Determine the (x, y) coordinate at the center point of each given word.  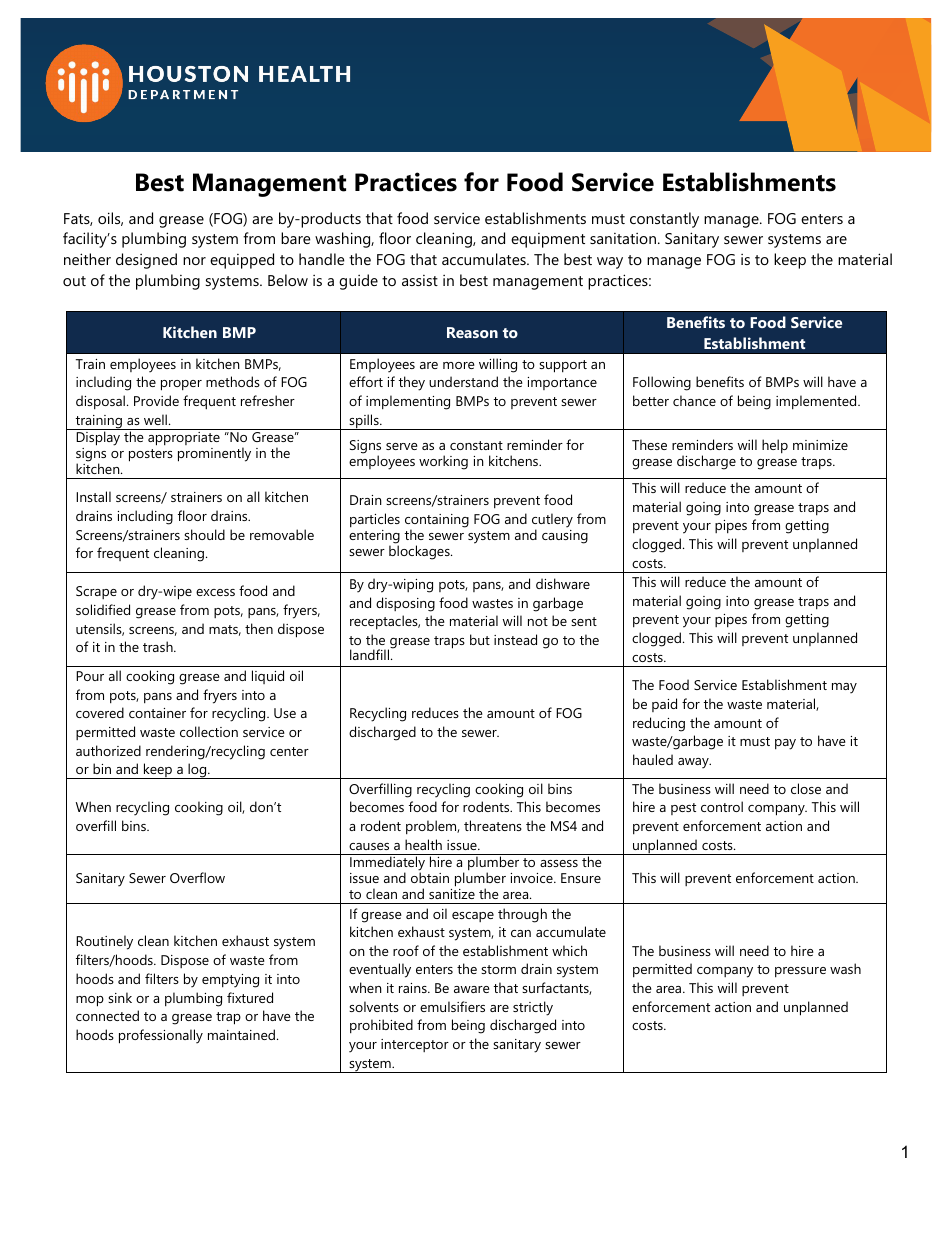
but (480, 639)
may (844, 688)
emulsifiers (452, 1006)
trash (159, 646)
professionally (161, 1036)
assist (420, 280)
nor (194, 261)
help (775, 446)
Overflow (197, 877)
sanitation (623, 238)
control (722, 806)
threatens (493, 825)
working (443, 462)
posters (151, 455)
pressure (800, 972)
